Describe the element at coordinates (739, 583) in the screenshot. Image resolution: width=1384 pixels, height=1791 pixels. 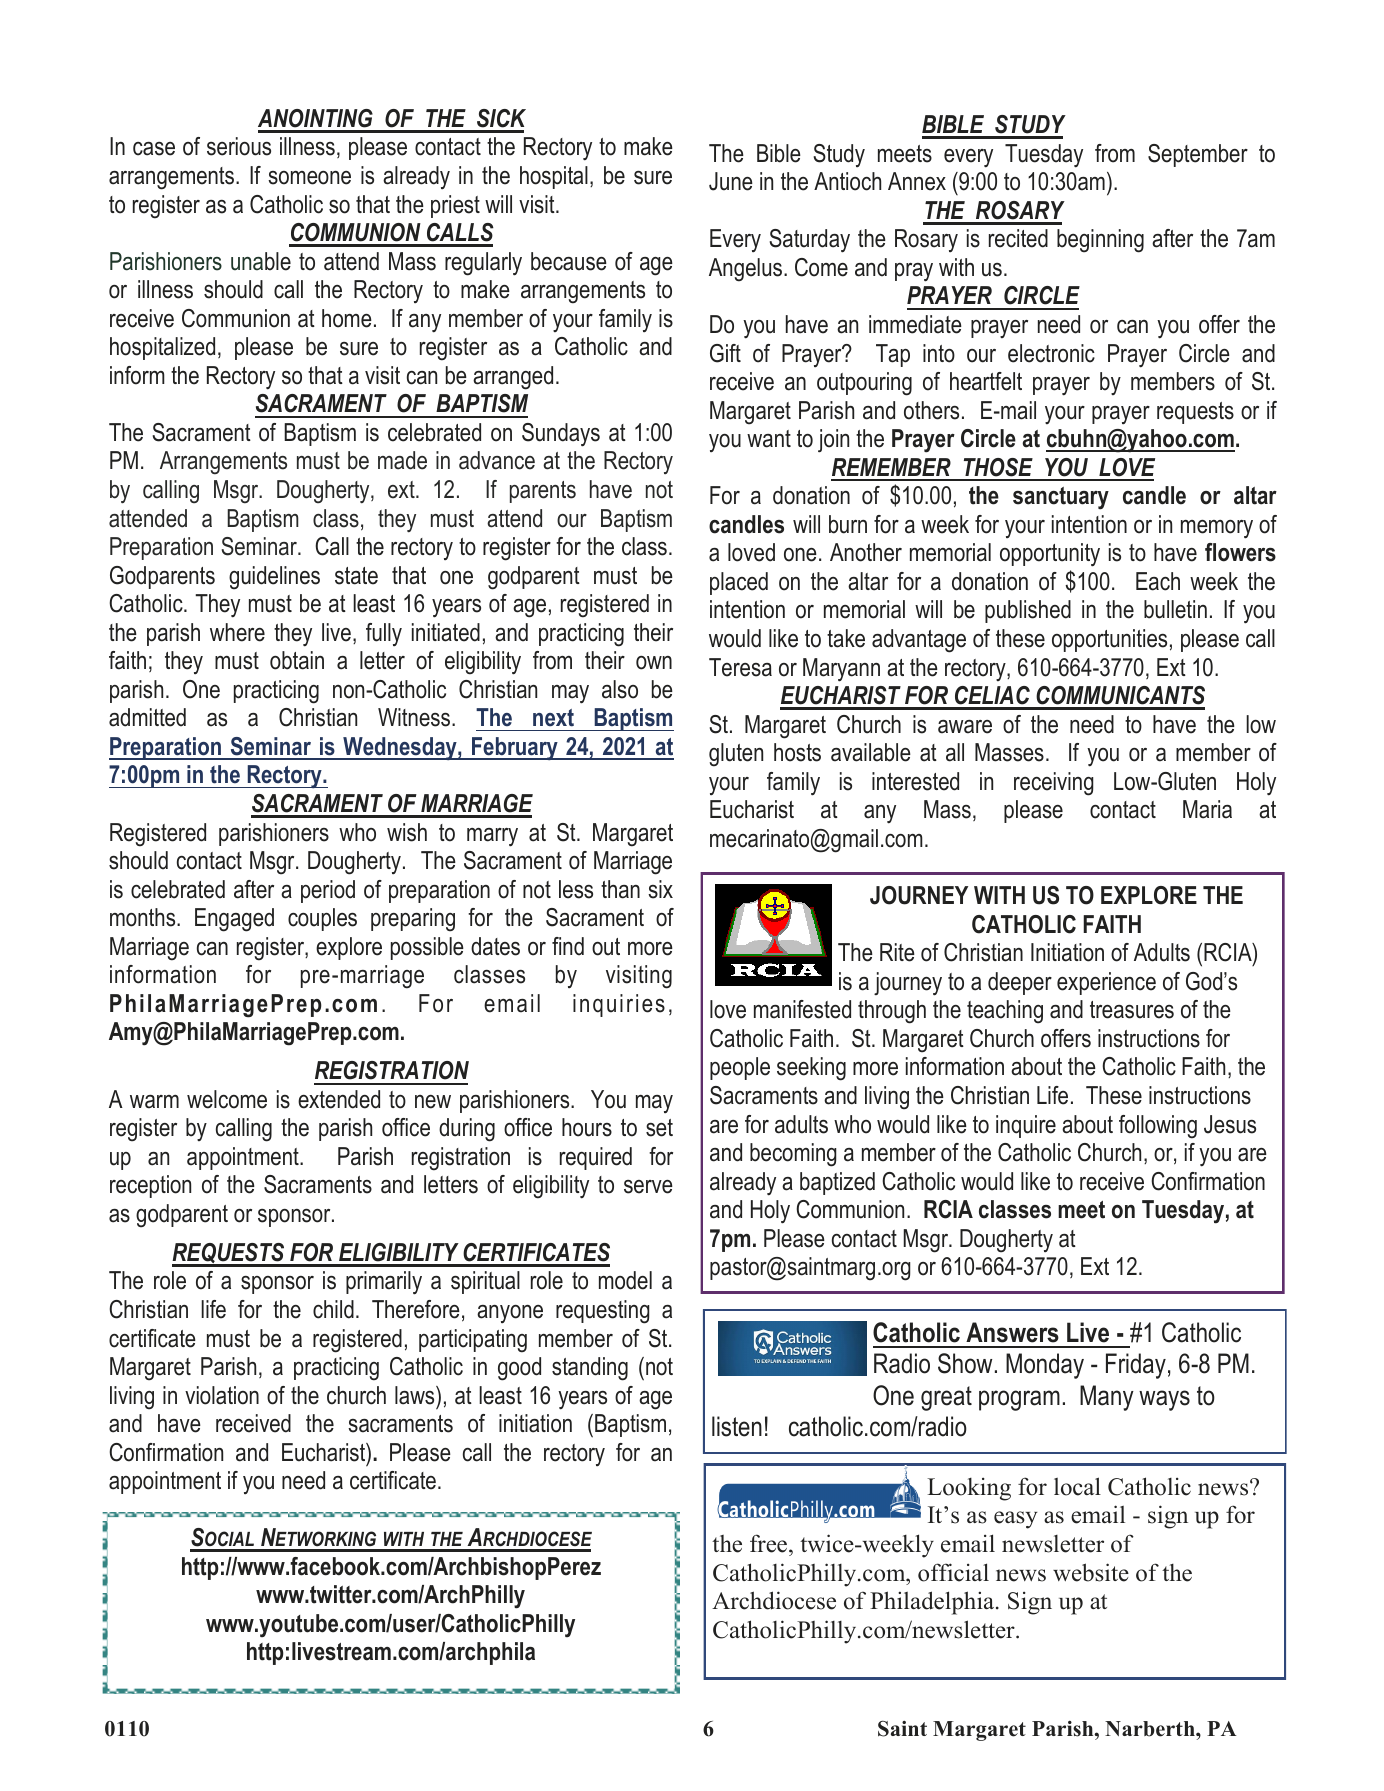
I see `placed` at that location.
